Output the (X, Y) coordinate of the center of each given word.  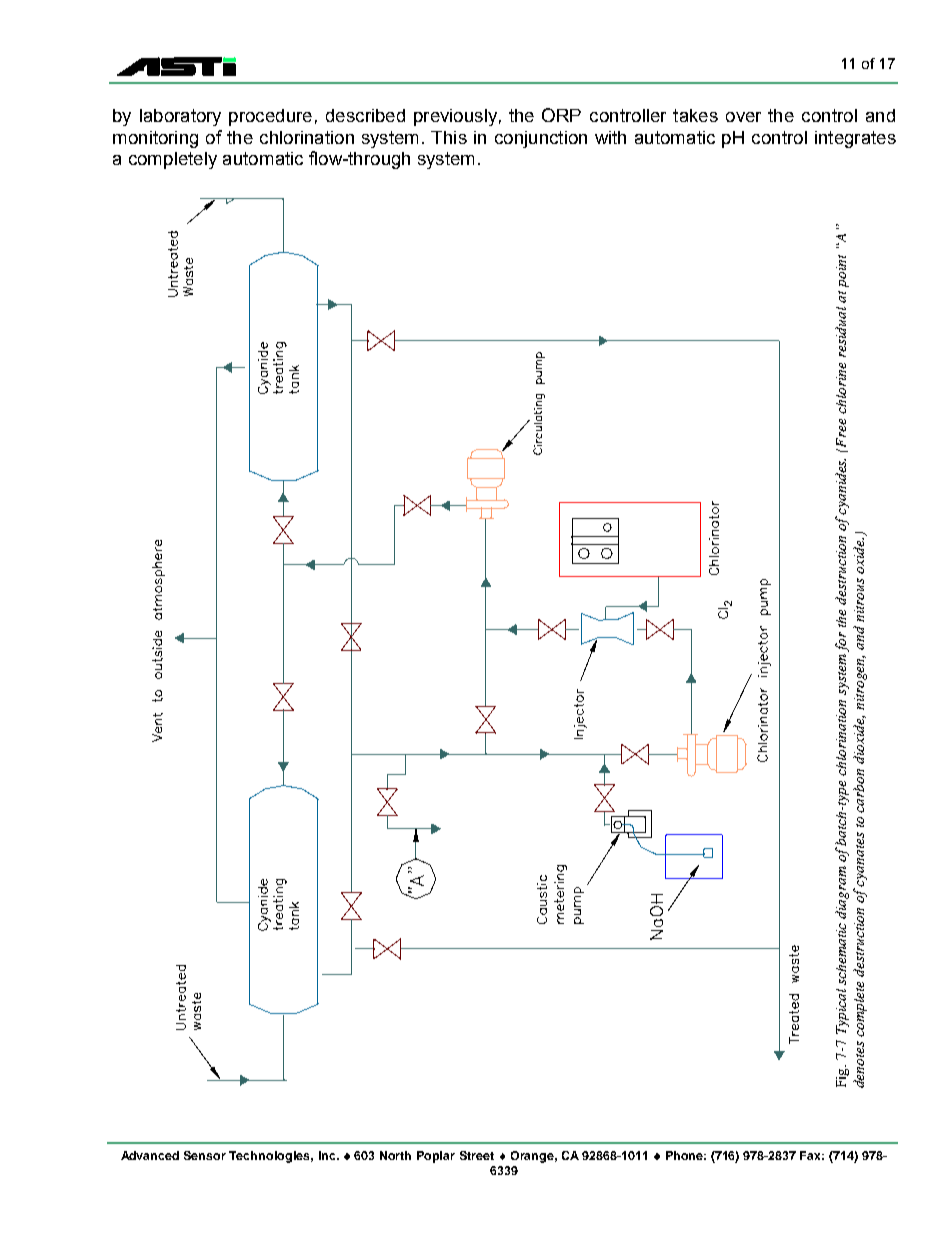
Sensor (205, 1155)
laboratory (180, 117)
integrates (855, 139)
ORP (561, 115)
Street (477, 1155)
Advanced (150, 1155)
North (395, 1155)
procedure (270, 117)
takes (695, 115)
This (449, 137)
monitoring (155, 139)
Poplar (436, 1157)
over (743, 117)
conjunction (541, 139)
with (610, 137)
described (365, 115)
